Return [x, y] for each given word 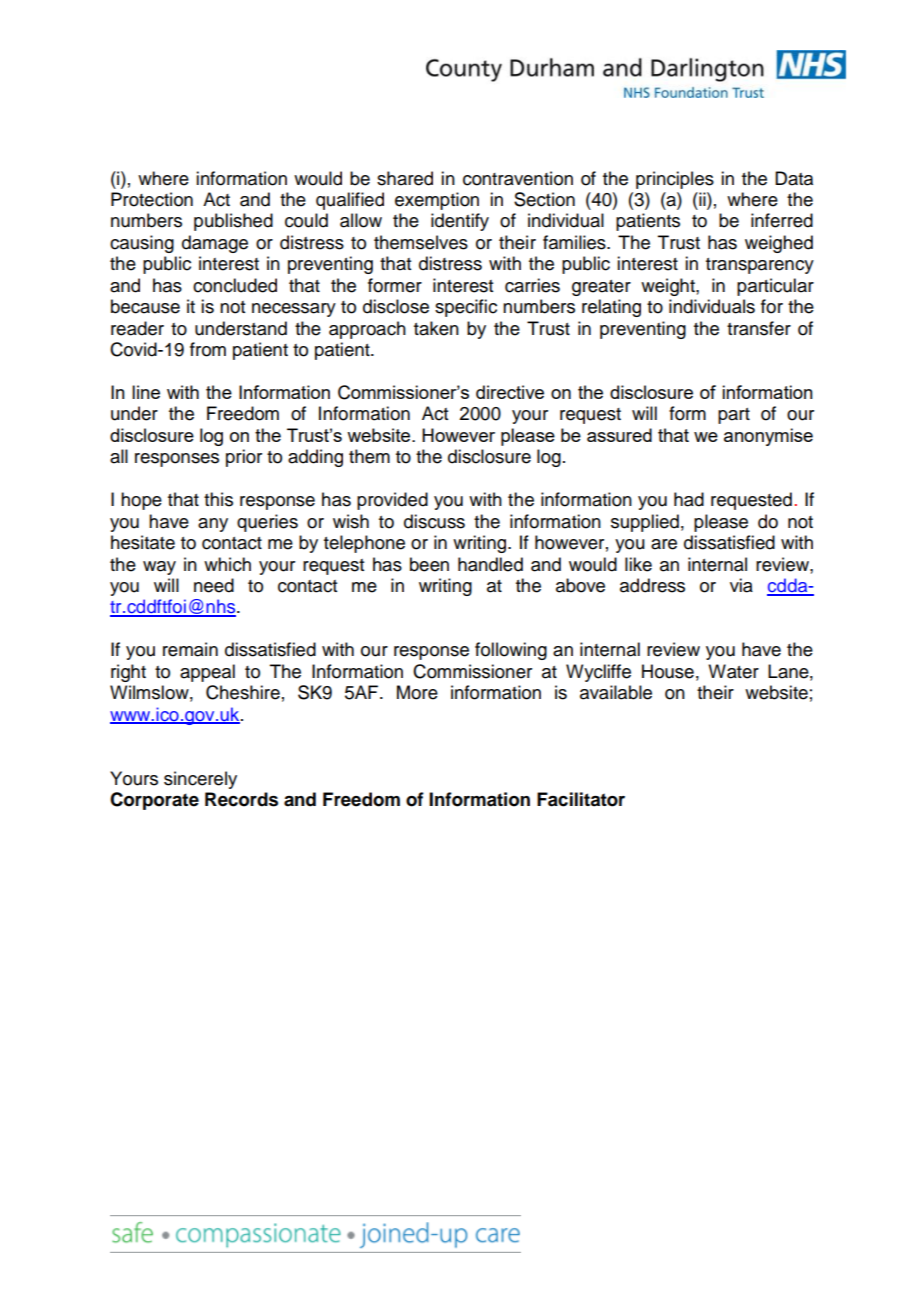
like [638, 564]
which [227, 564]
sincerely [200, 780]
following [511, 651]
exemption [437, 201]
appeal [207, 673]
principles [675, 180]
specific [466, 308]
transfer [759, 328]
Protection [152, 199]
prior [244, 458]
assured [619, 435]
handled [490, 564]
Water [733, 671]
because [145, 306]
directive [510, 392]
